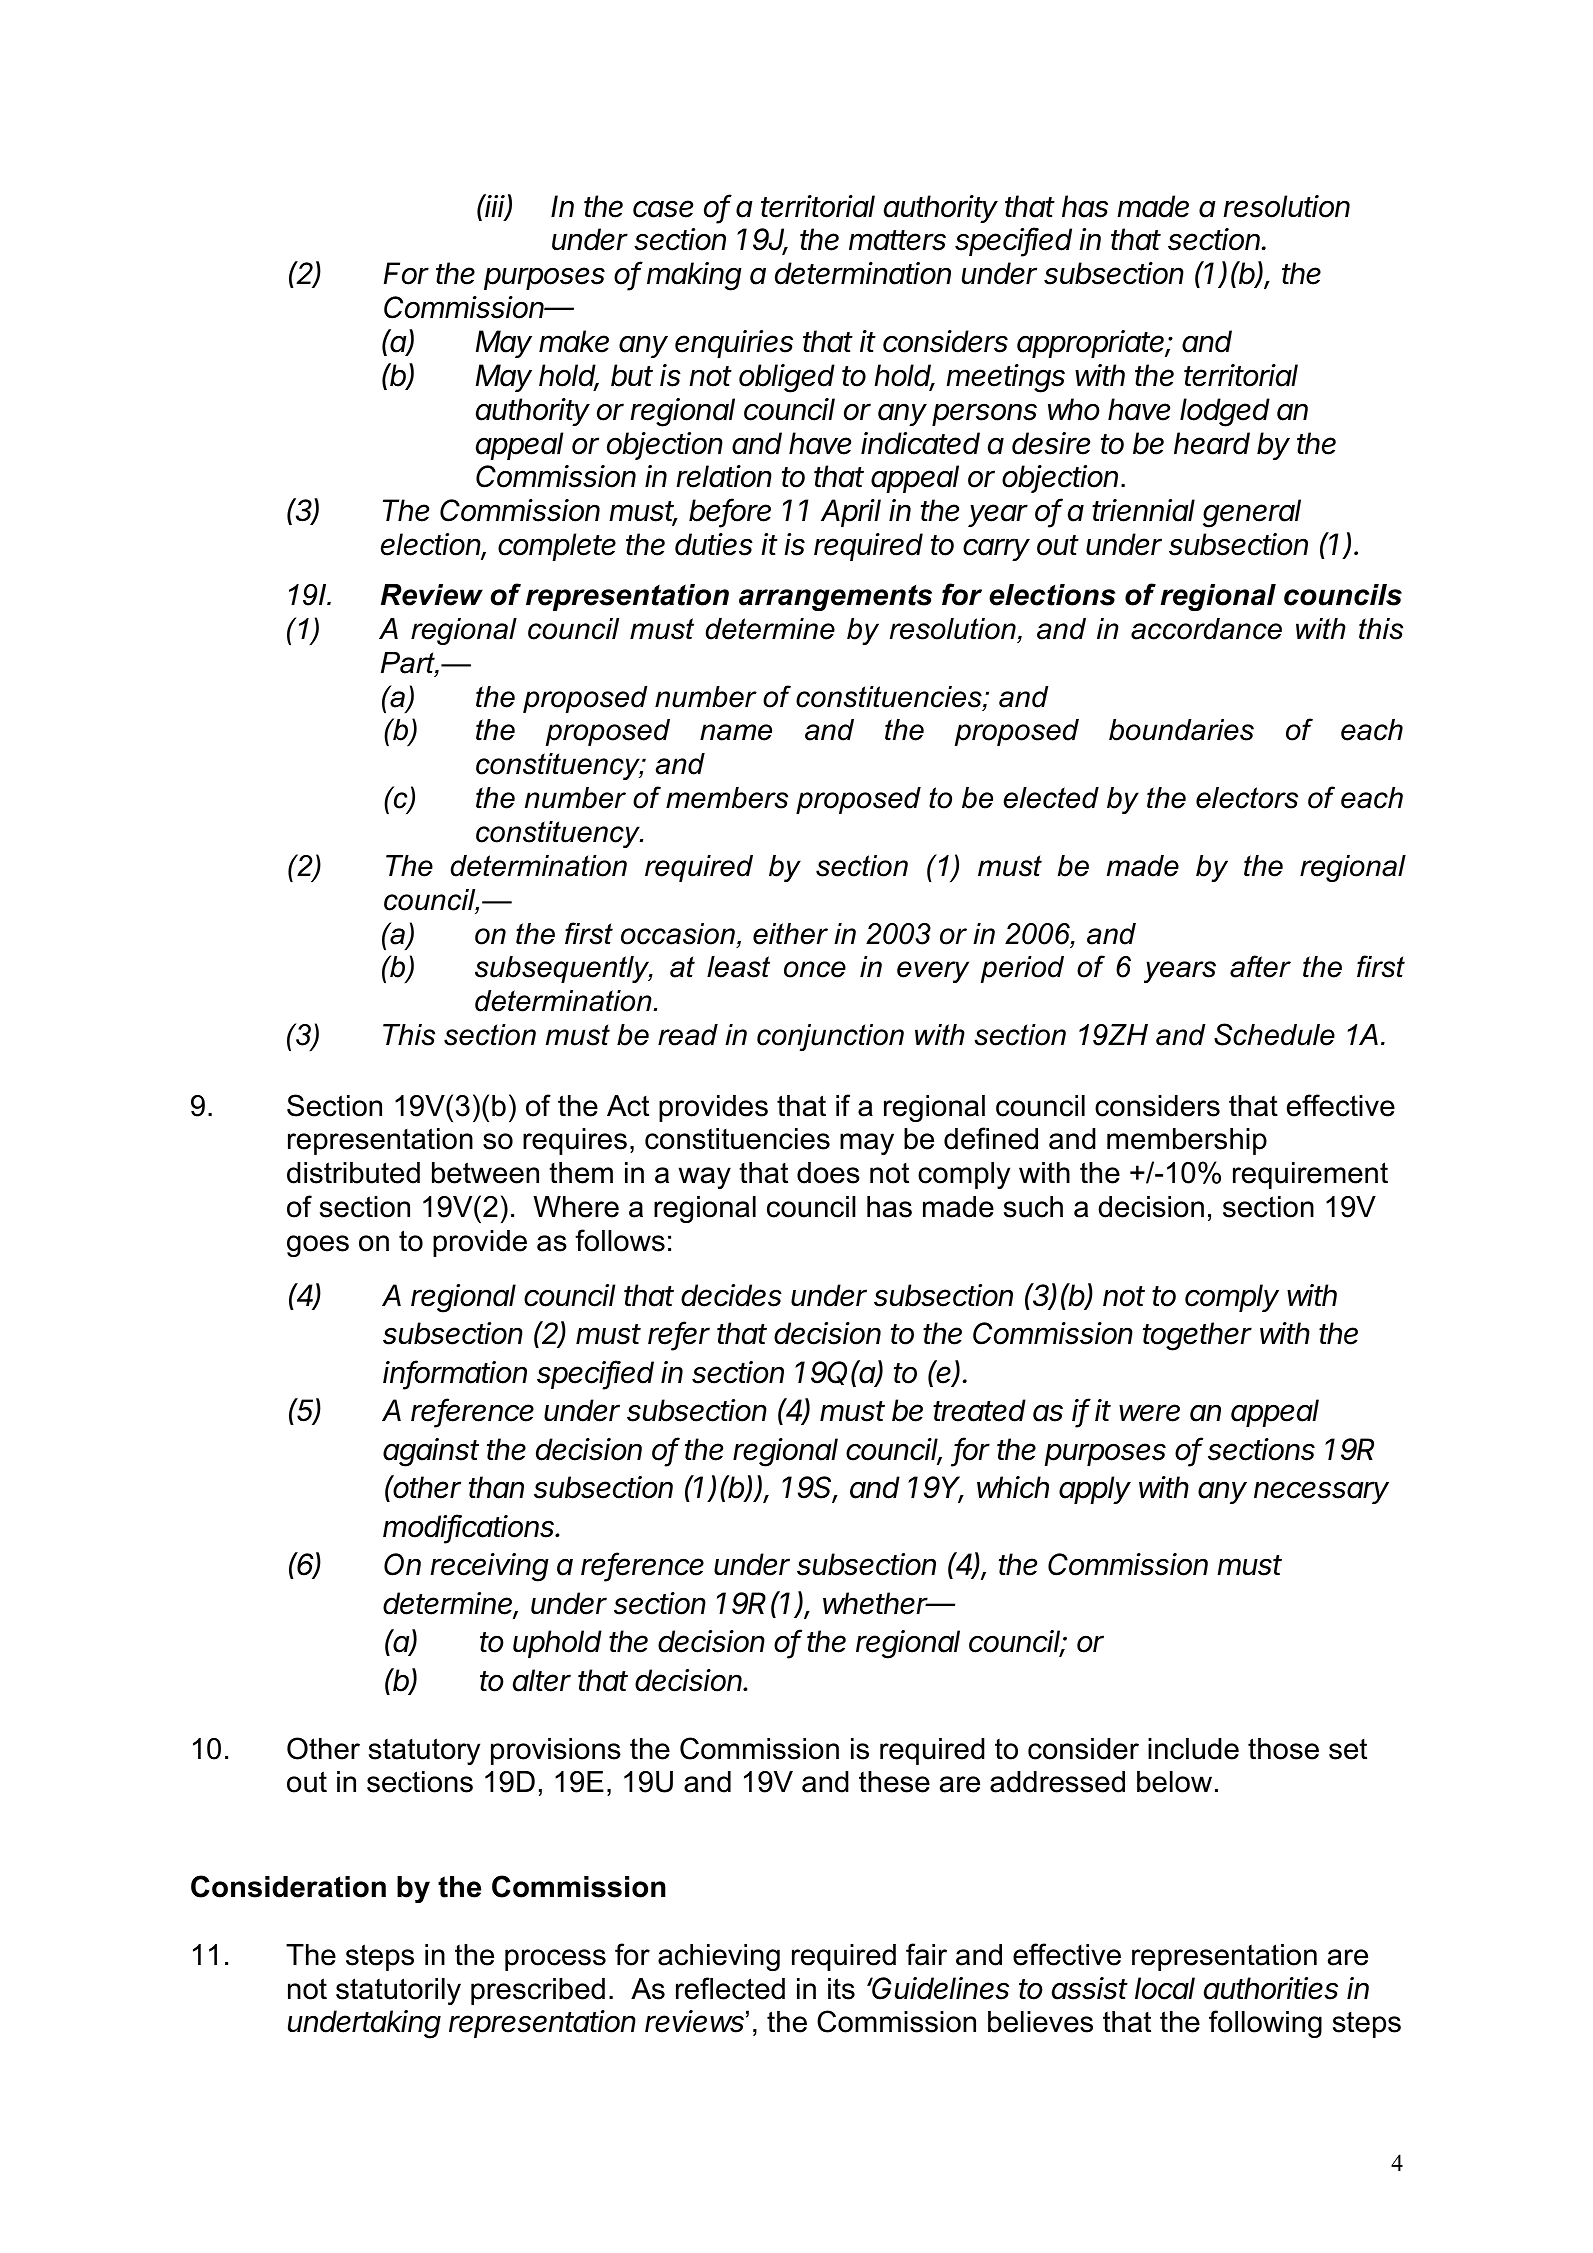 This page has width=1593, height=2253. Describe the element at coordinates (828, 1173) in the page. I see `does` at that location.
